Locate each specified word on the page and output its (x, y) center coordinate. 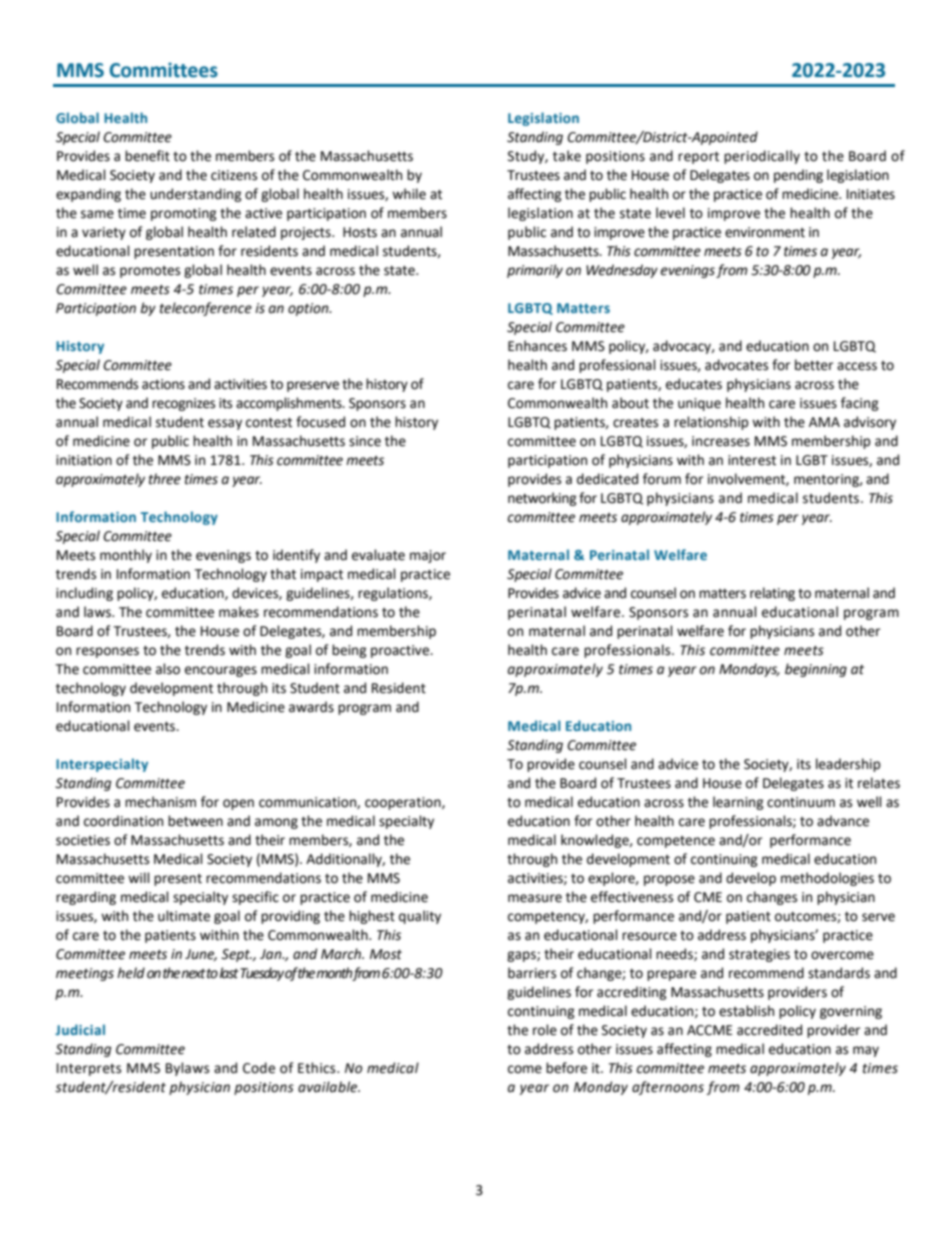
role (545, 1030)
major (428, 556)
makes (239, 612)
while (409, 194)
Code (259, 1068)
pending (798, 176)
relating (772, 594)
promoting (184, 214)
